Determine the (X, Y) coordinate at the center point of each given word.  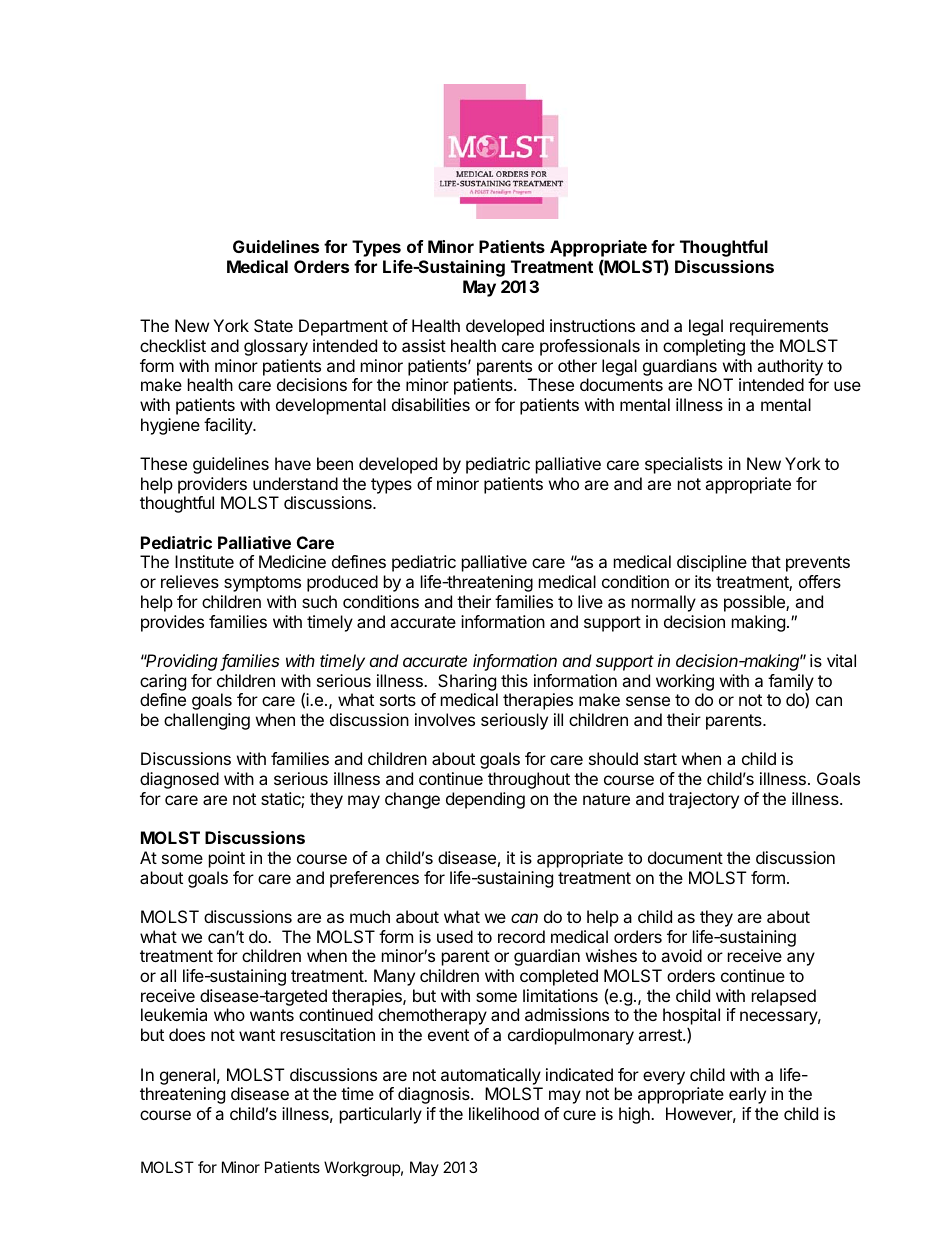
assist (424, 345)
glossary (276, 347)
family (791, 682)
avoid (681, 955)
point (227, 859)
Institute (204, 561)
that (766, 561)
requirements (779, 327)
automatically (491, 1076)
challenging (207, 721)
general (187, 1076)
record (521, 936)
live (590, 601)
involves (445, 719)
